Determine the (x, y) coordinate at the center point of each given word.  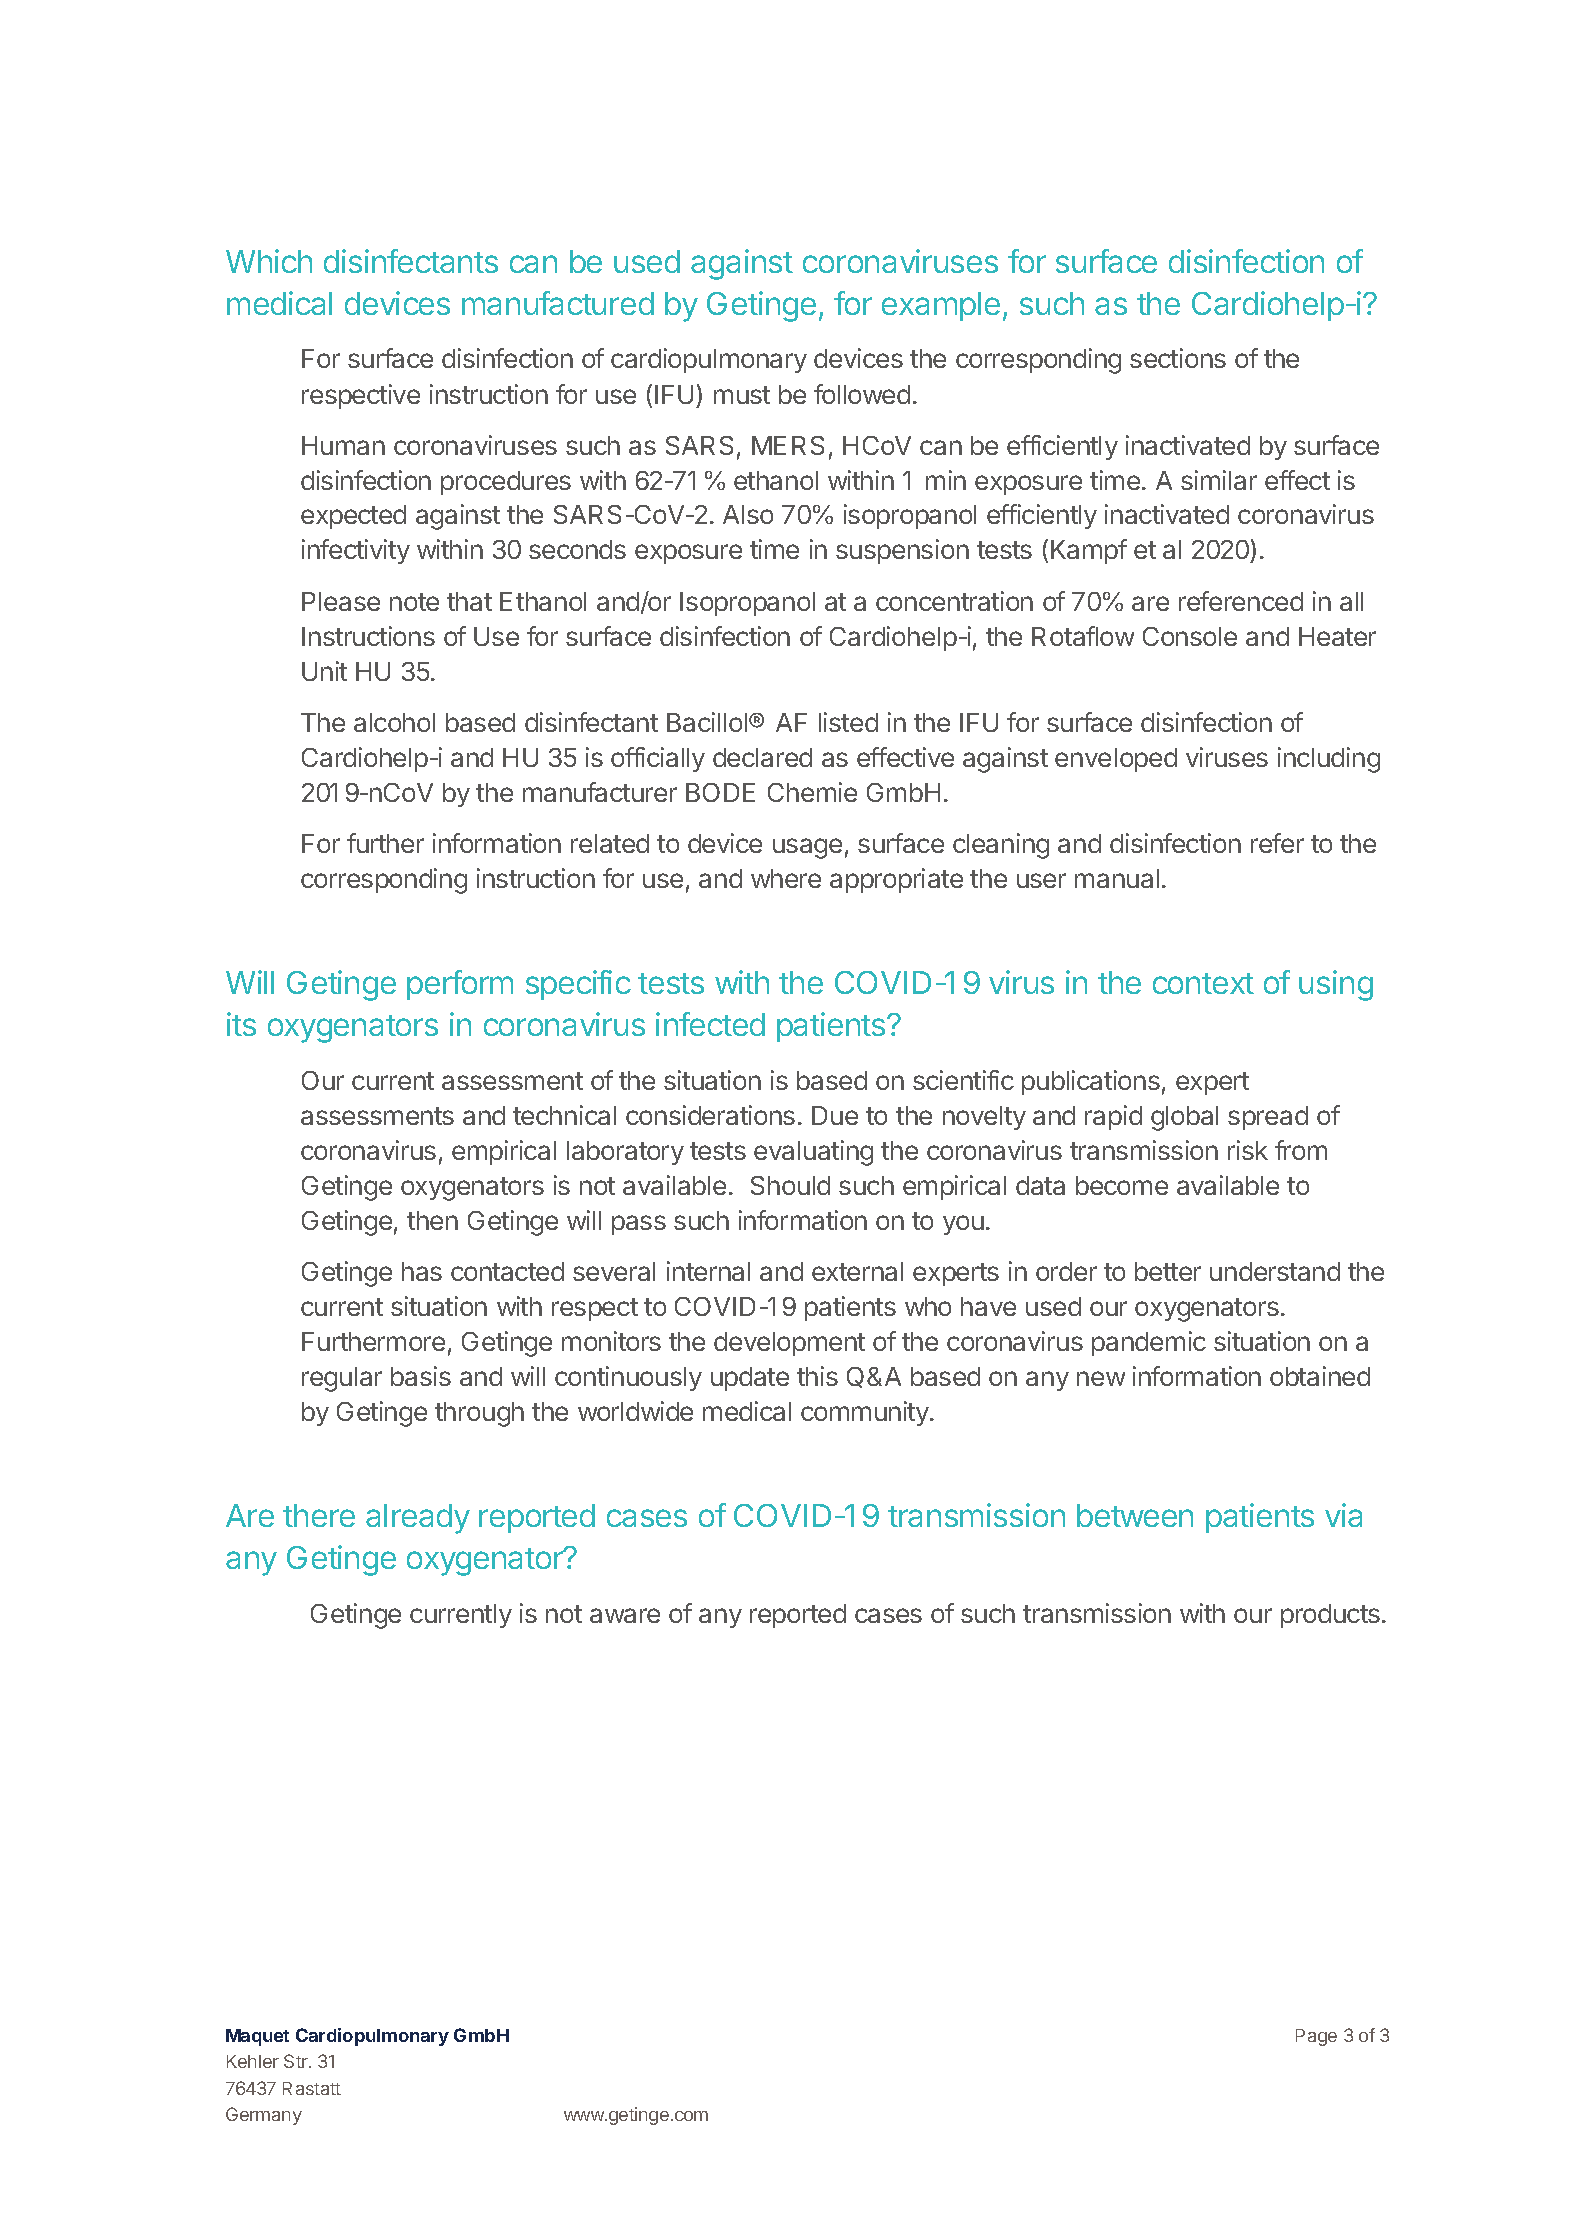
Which (269, 261)
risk (1248, 1150)
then (432, 1220)
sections (1178, 358)
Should (790, 1185)
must (742, 395)
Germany (264, 2116)
